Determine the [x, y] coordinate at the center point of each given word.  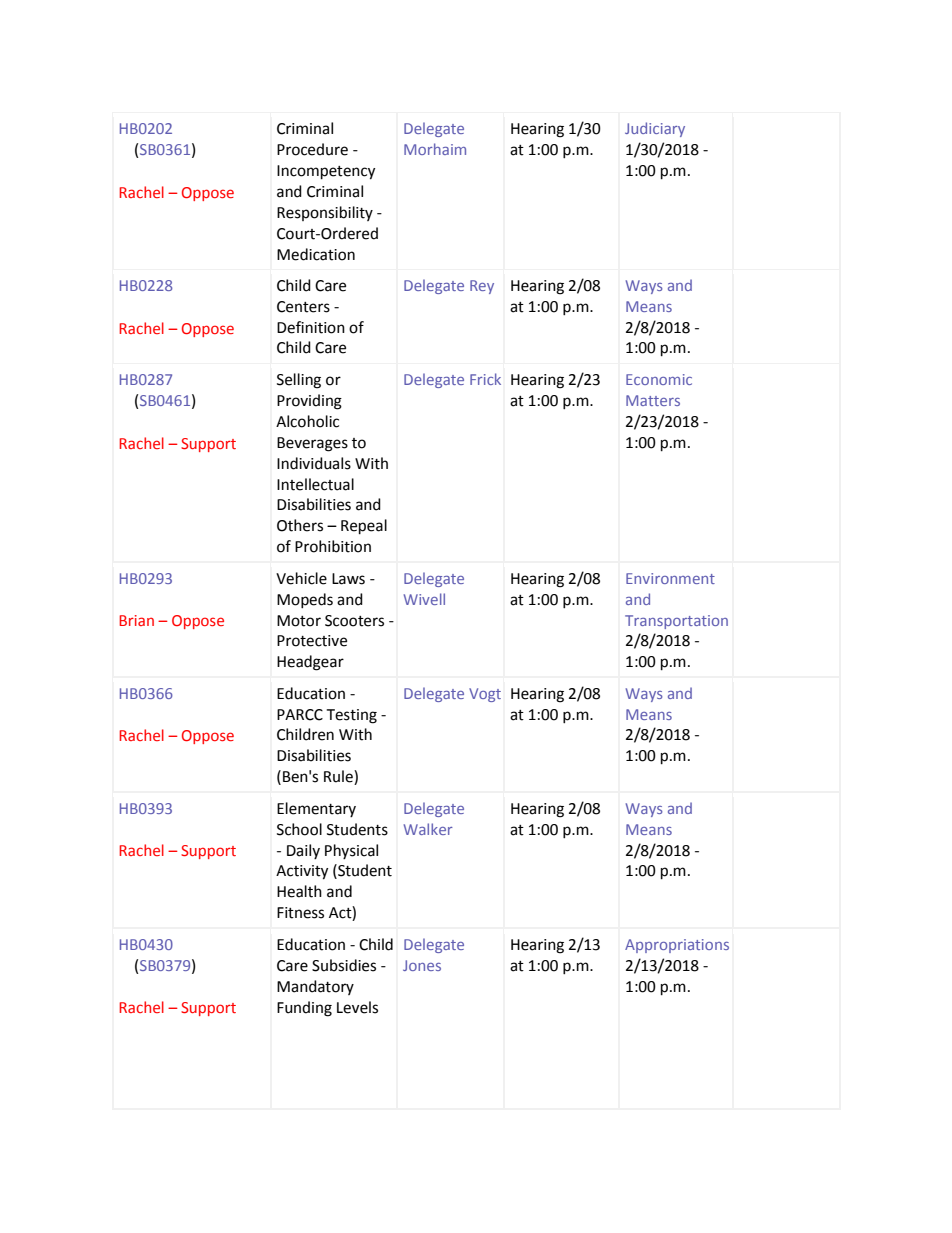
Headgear [310, 663]
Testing [351, 716]
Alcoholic [307, 421]
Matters [653, 400]
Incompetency [326, 172]
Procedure [312, 149]
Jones [422, 965]
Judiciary [655, 129]
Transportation [676, 622]
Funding [304, 1009]
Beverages [312, 444]
